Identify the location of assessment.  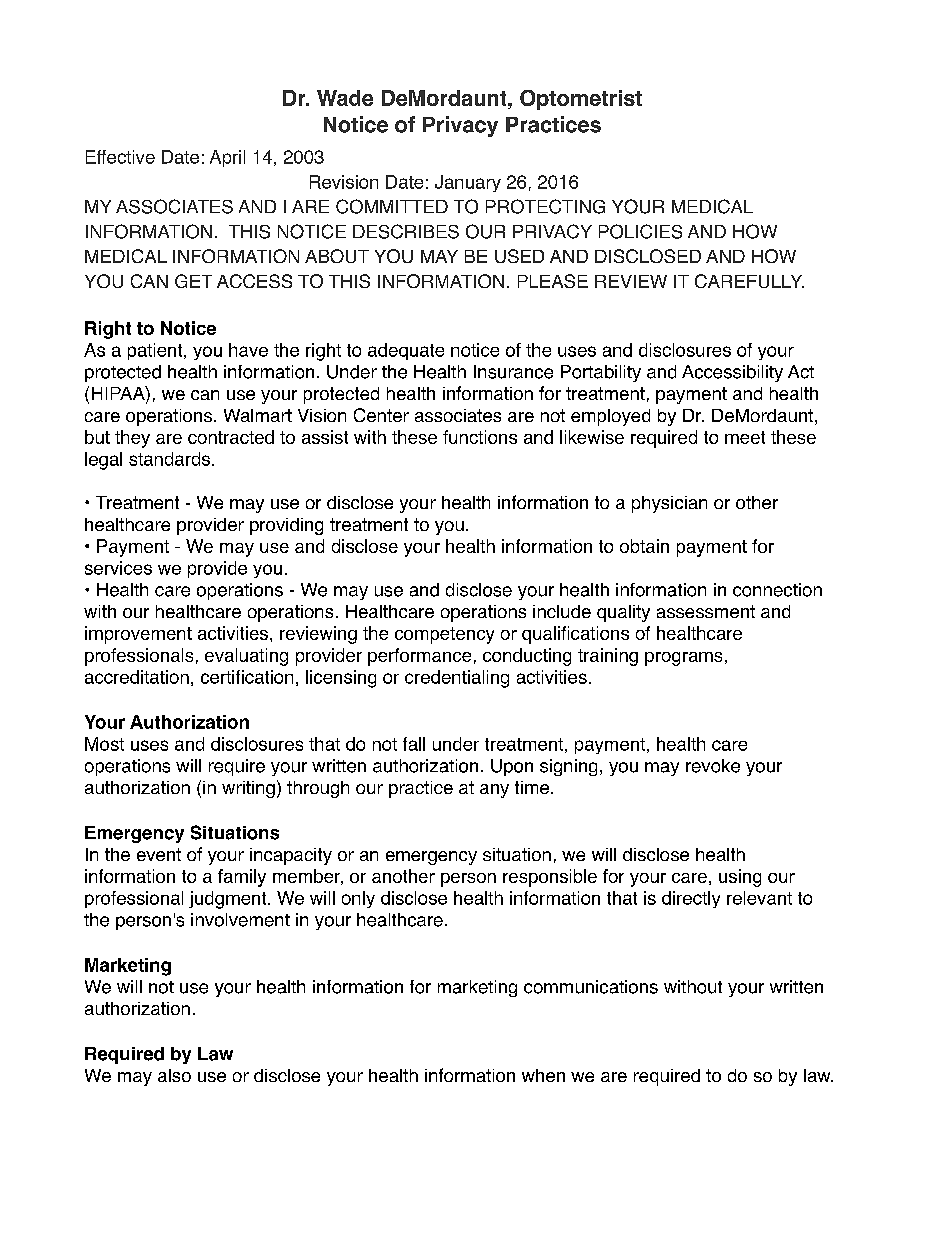
(706, 611).
